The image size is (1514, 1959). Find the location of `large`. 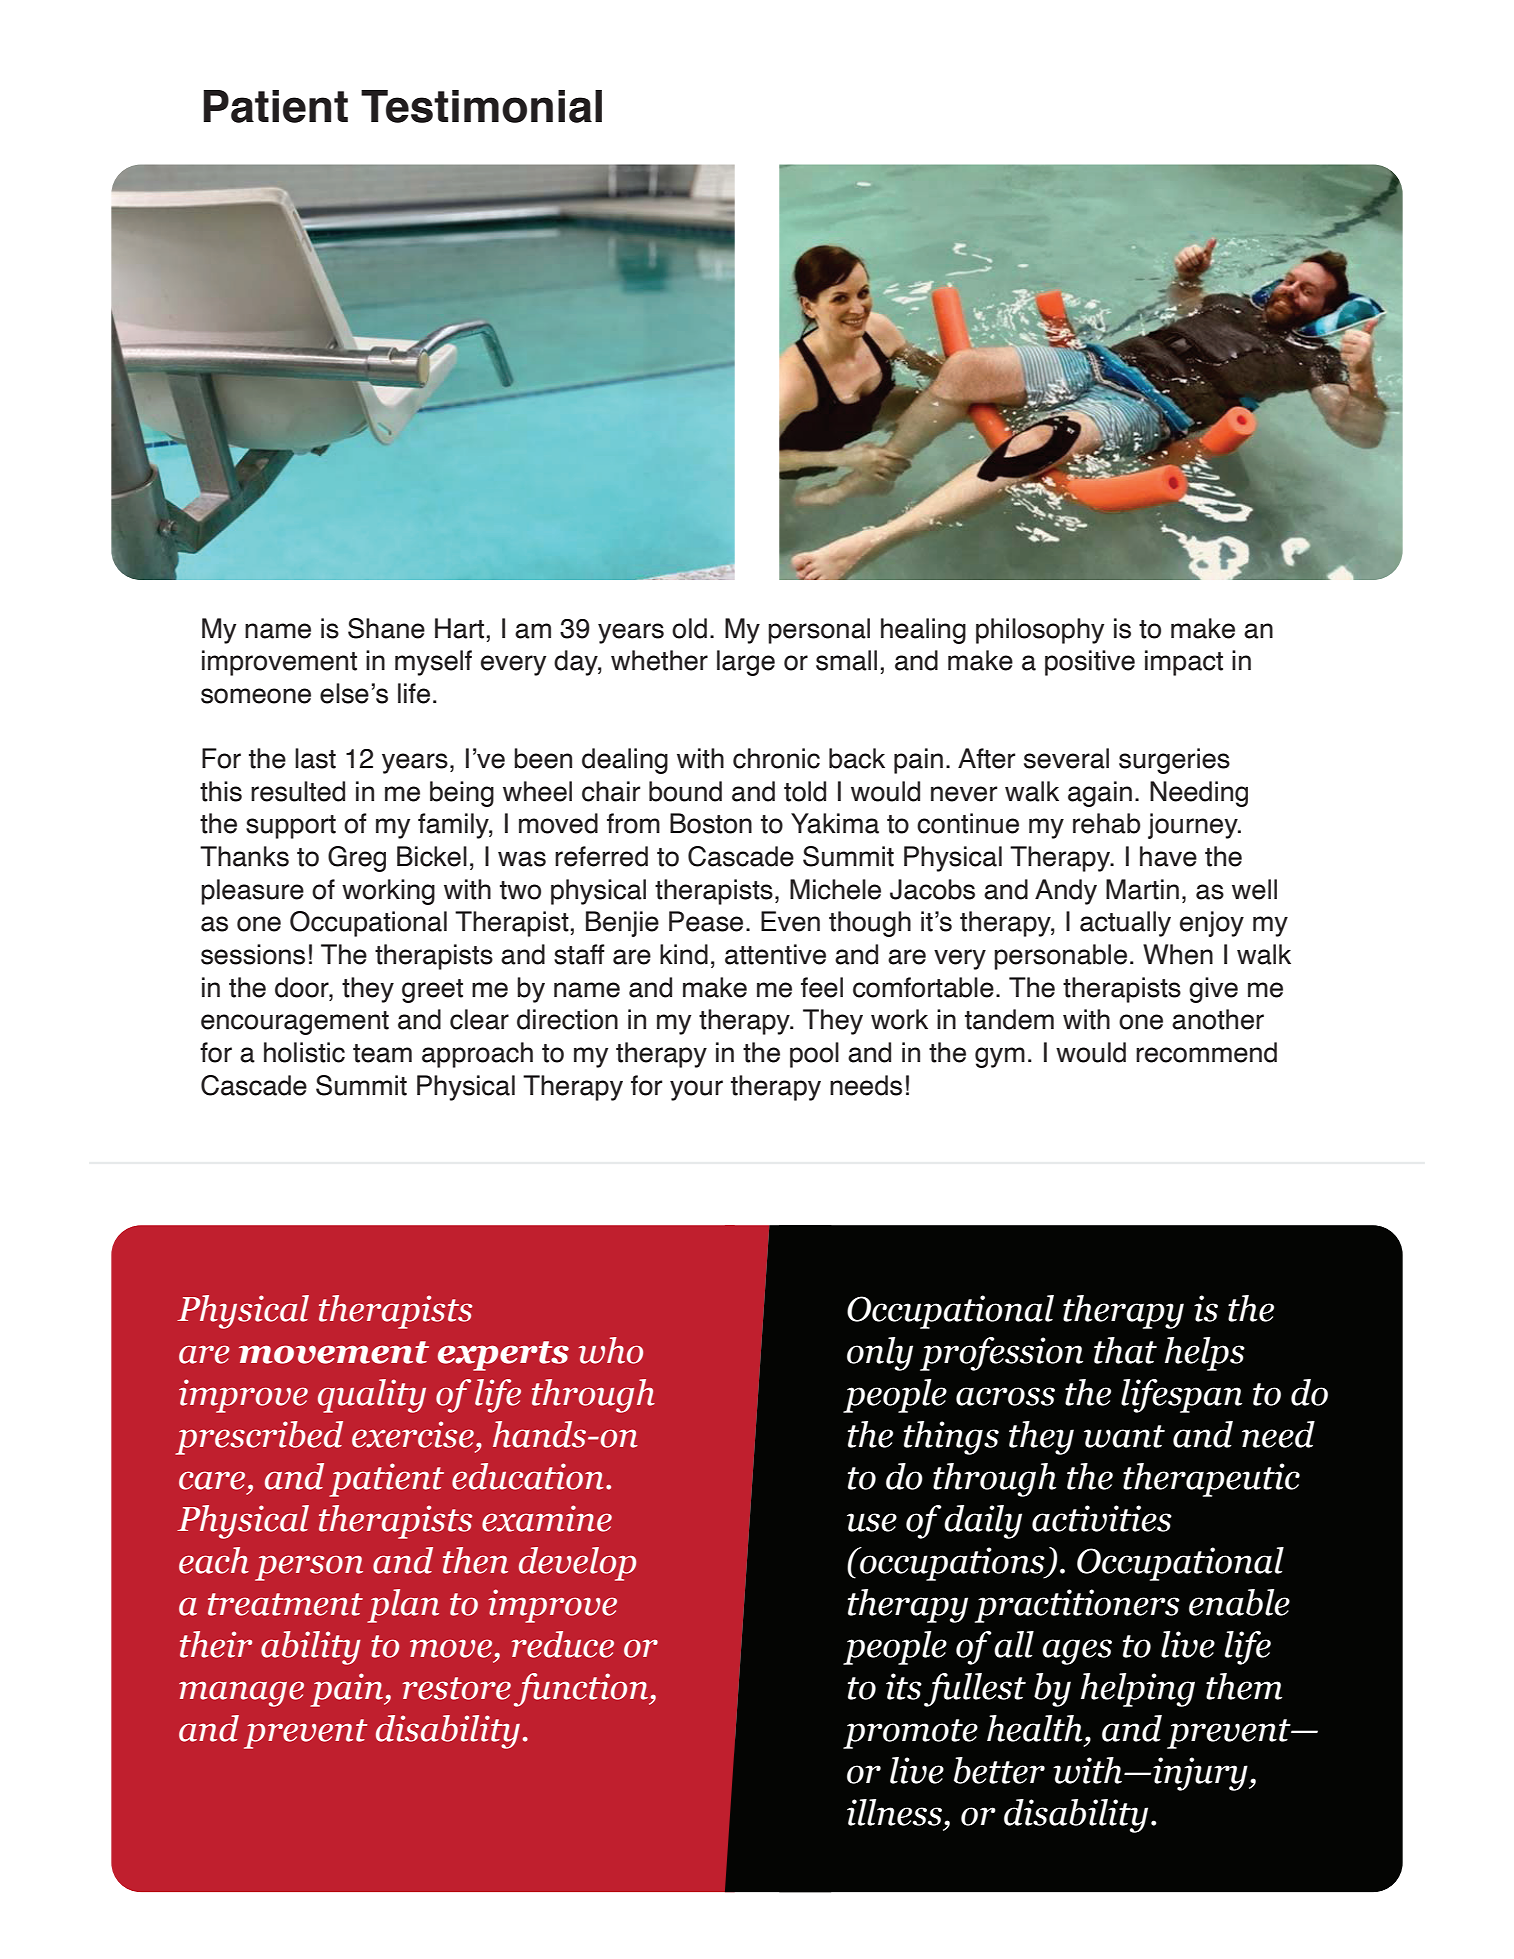

large is located at coordinates (746, 663).
